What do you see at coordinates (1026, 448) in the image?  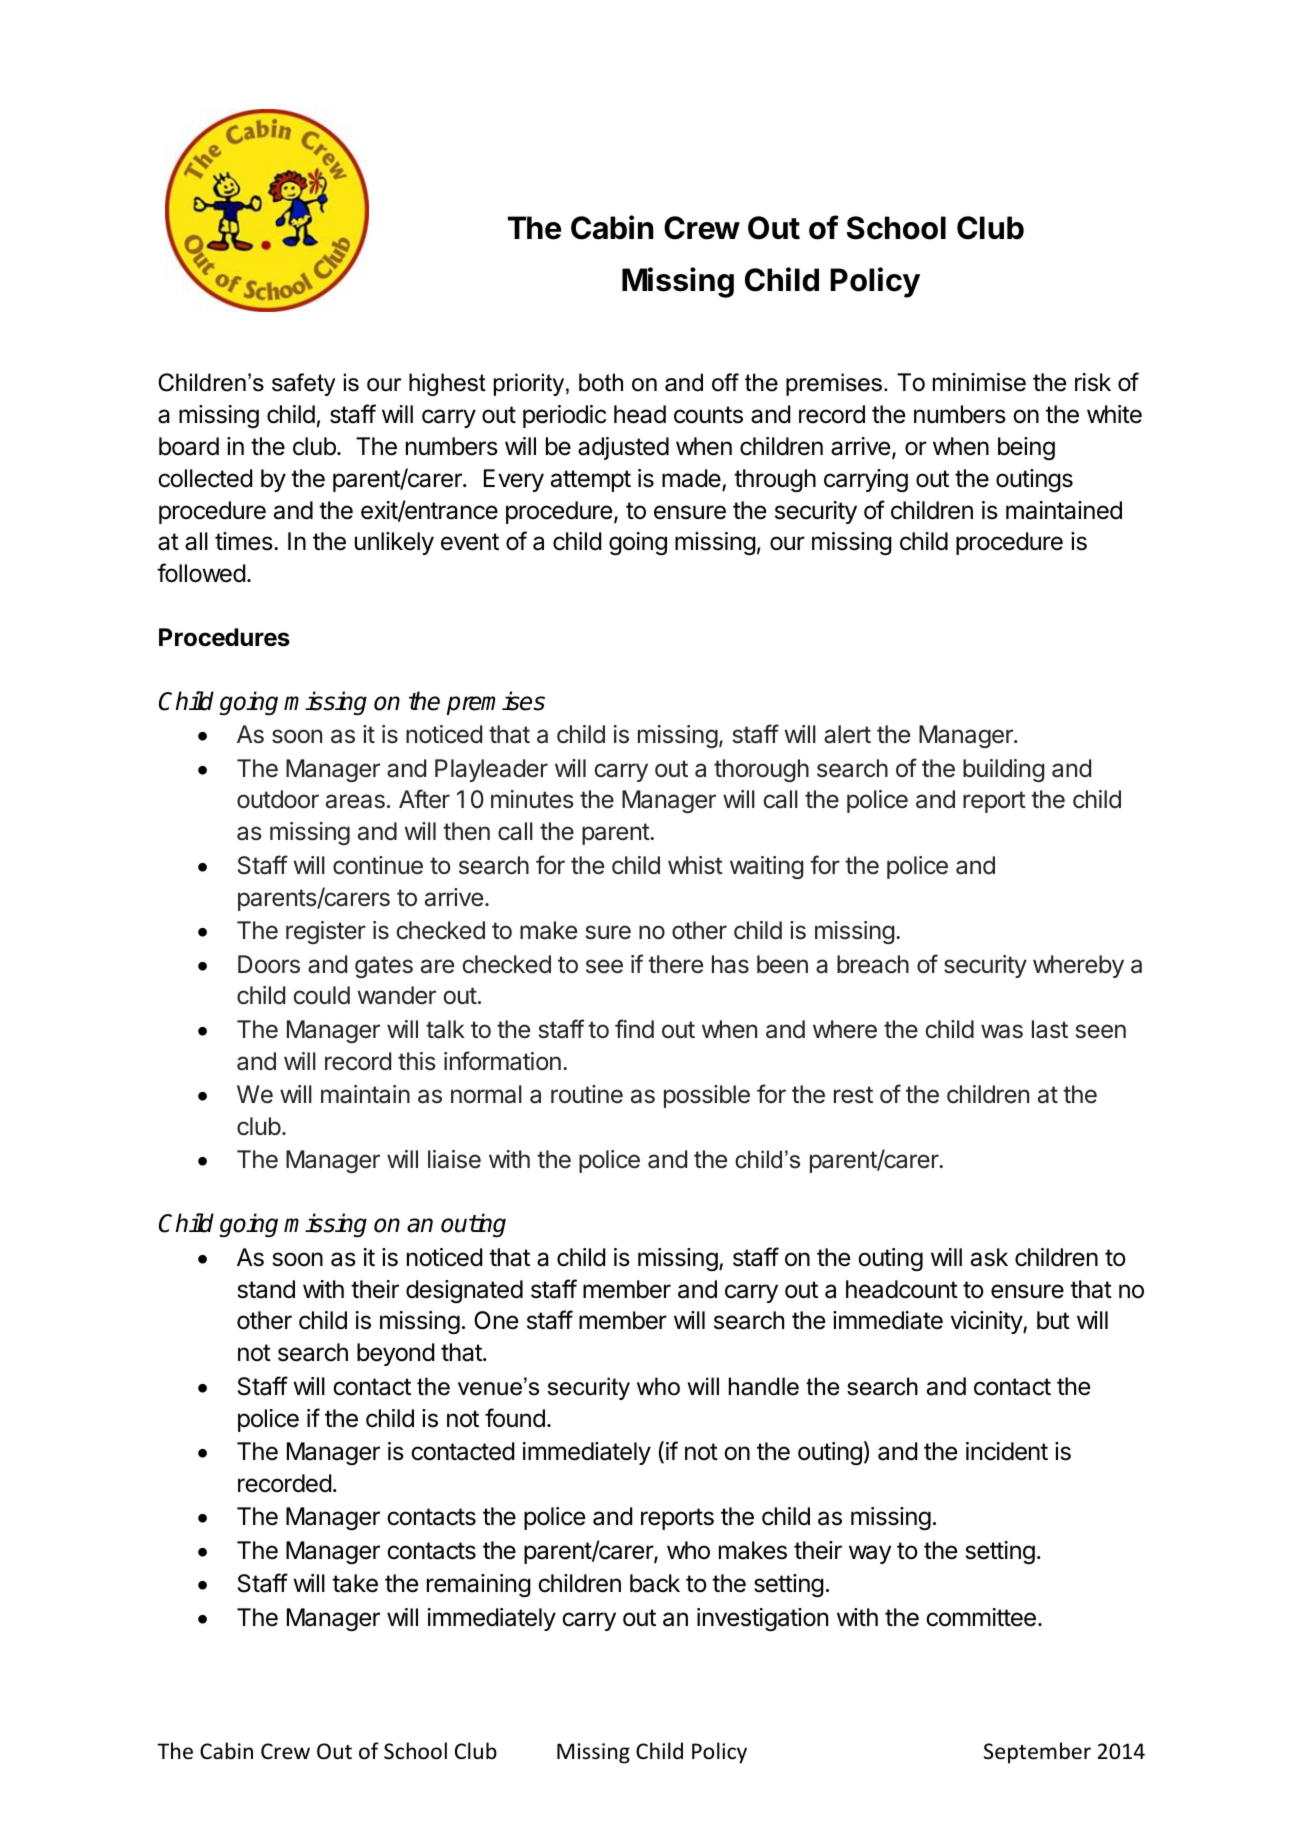 I see `being` at bounding box center [1026, 448].
